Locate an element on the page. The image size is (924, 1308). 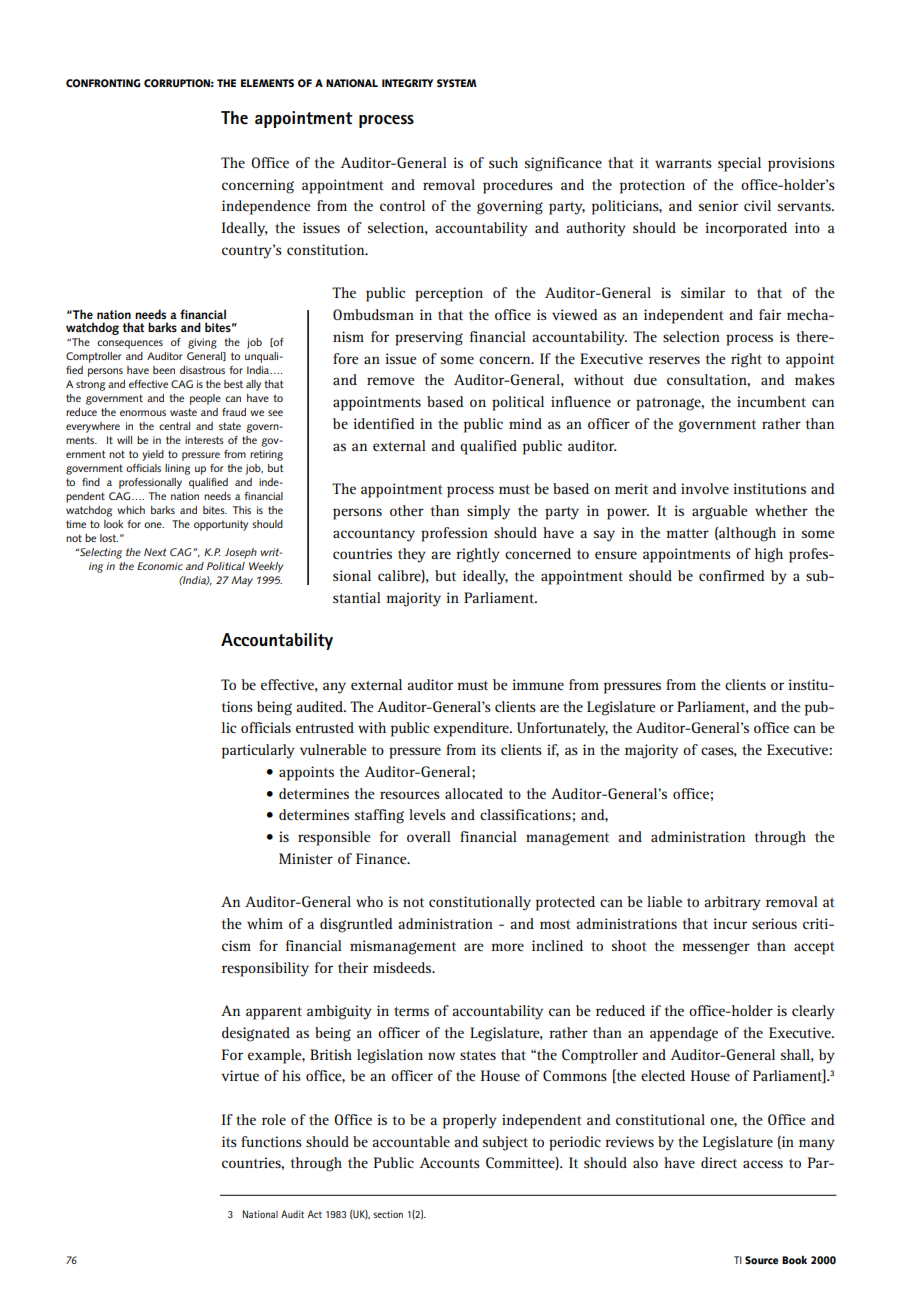
arbitrary is located at coordinates (732, 903).
